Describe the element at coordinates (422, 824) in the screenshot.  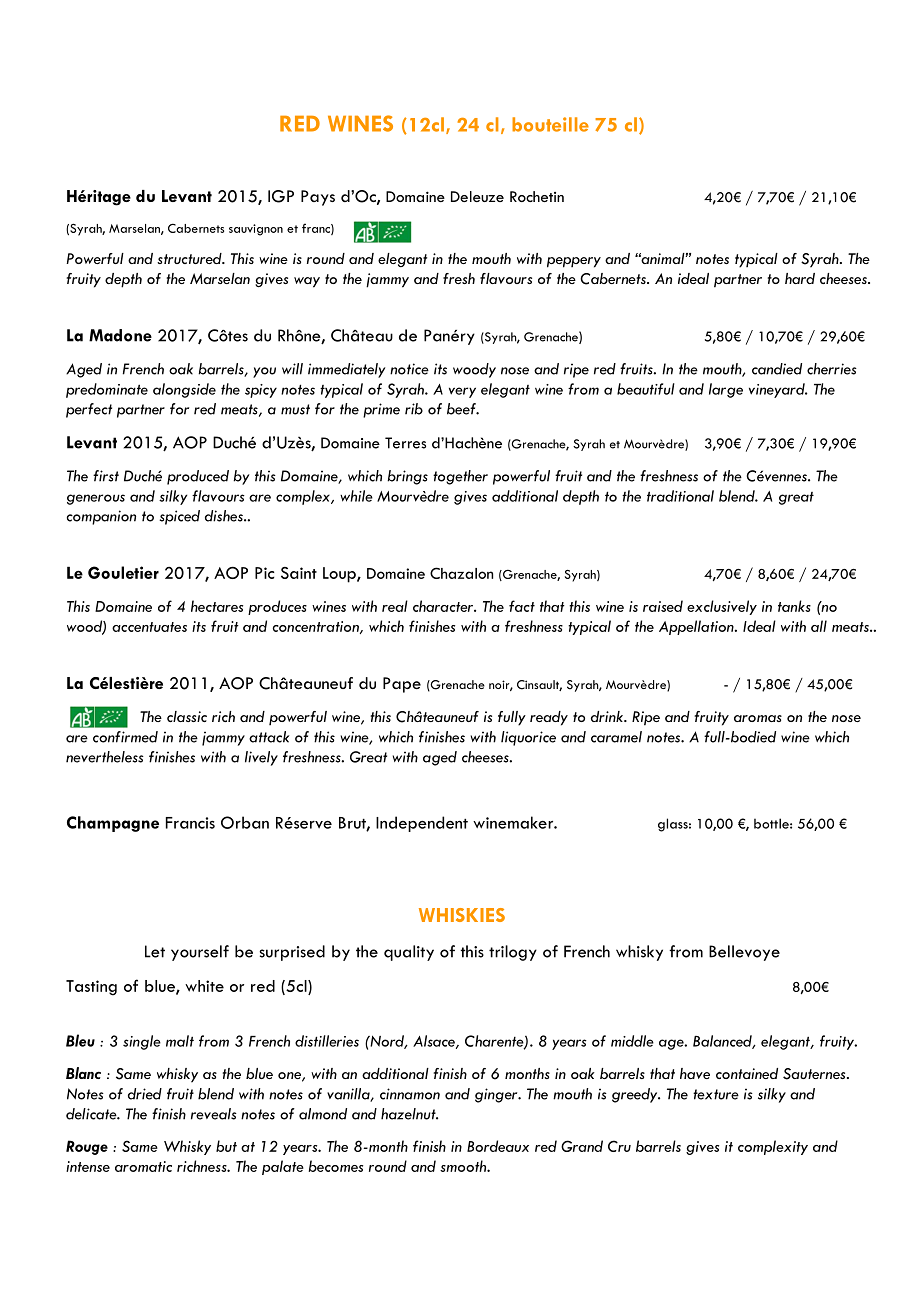
I see `Independent` at that location.
